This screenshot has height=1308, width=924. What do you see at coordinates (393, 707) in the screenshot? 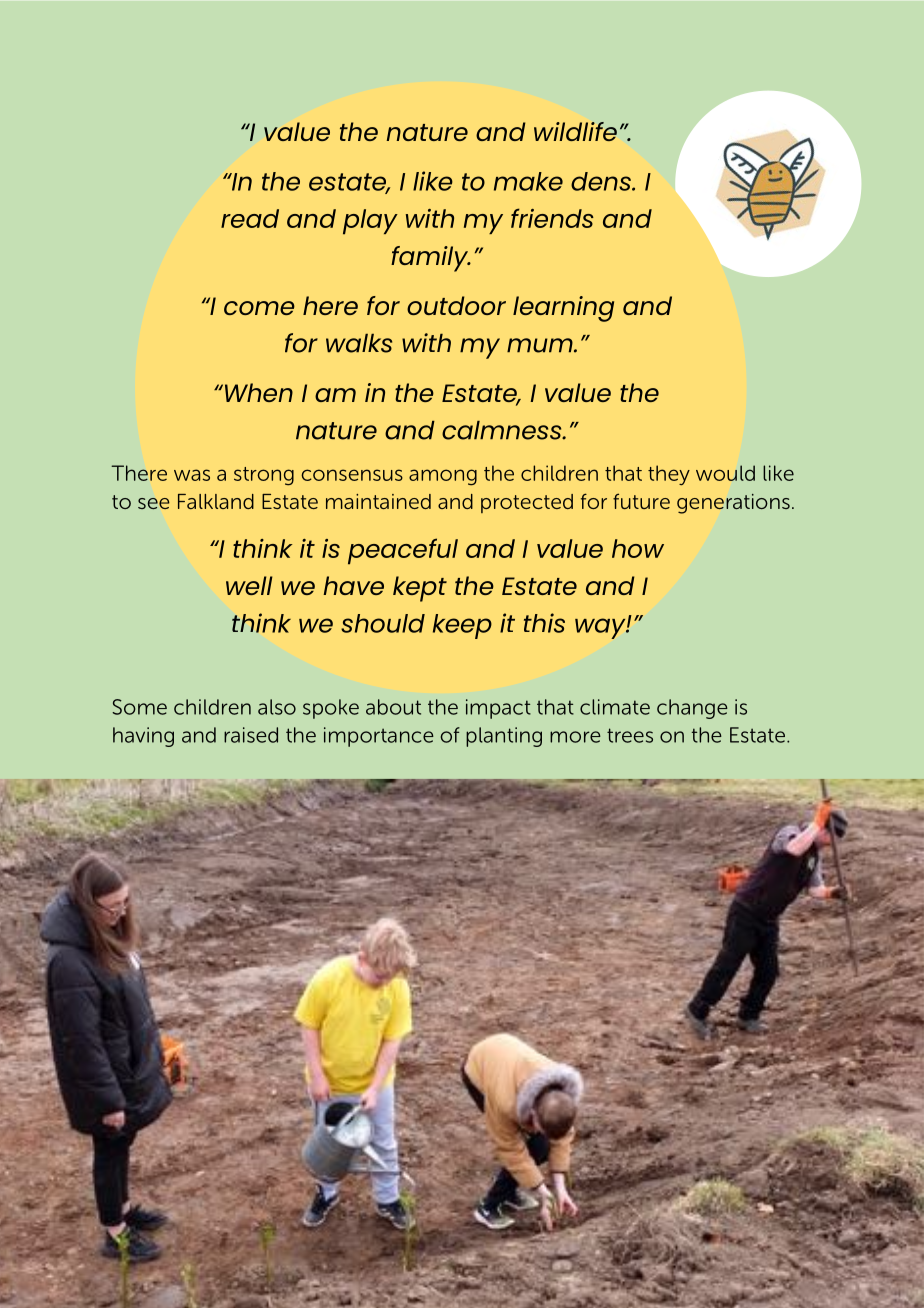
I see `about` at bounding box center [393, 707].
